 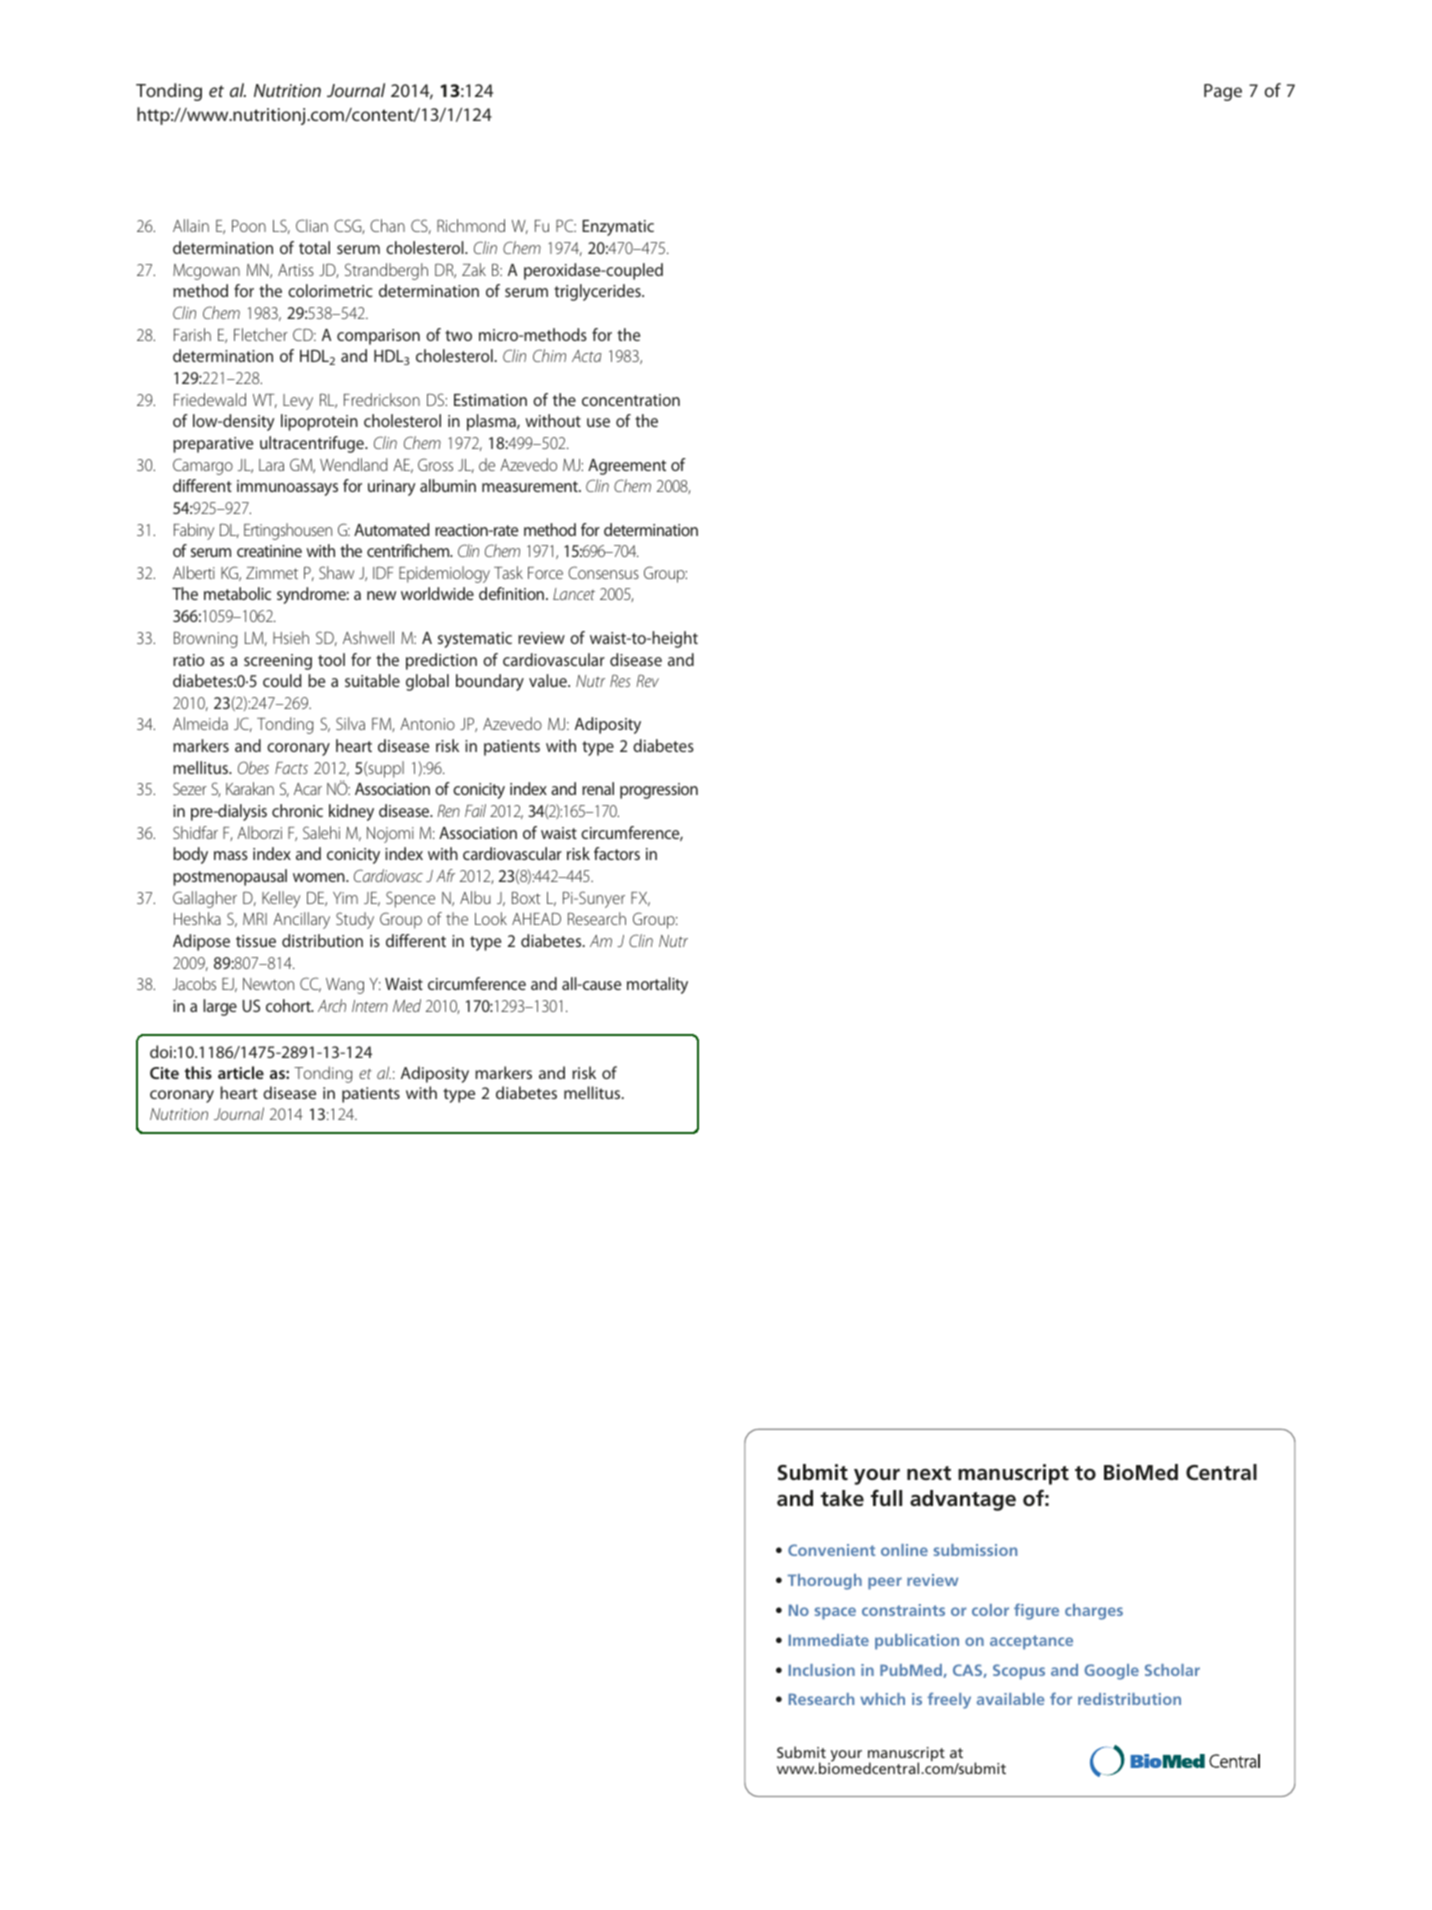 What do you see at coordinates (291, 637) in the document?
I see `Hsieh` at bounding box center [291, 637].
